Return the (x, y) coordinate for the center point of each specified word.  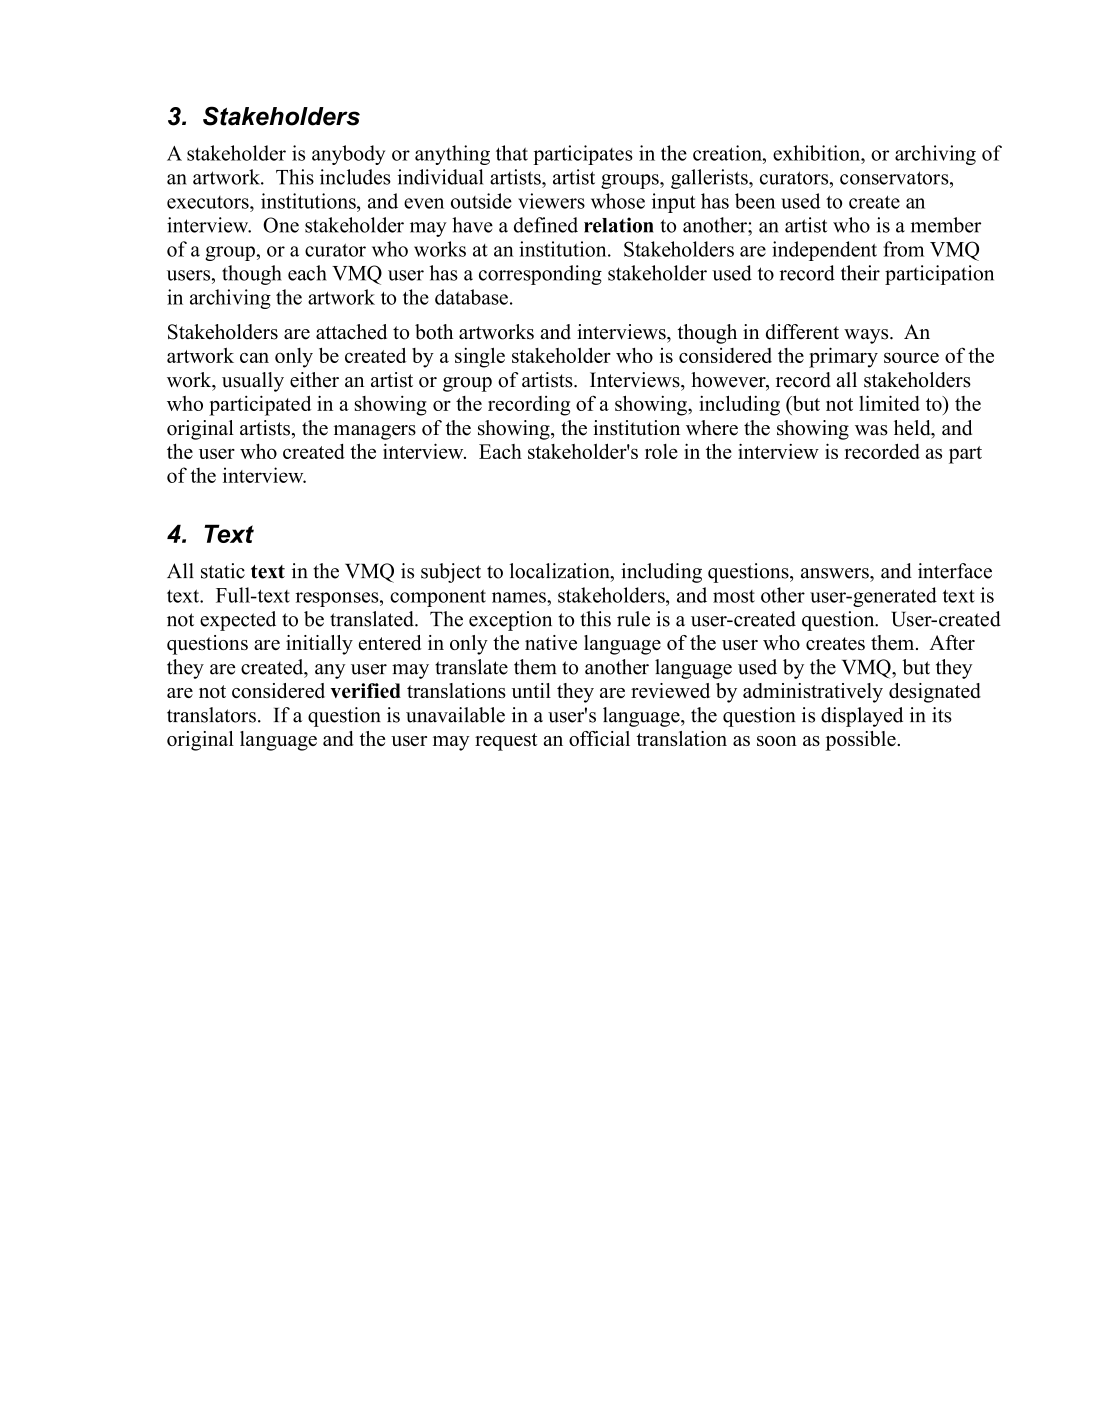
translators (211, 715)
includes (355, 177)
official (599, 738)
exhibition (818, 153)
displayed (862, 717)
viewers (551, 201)
